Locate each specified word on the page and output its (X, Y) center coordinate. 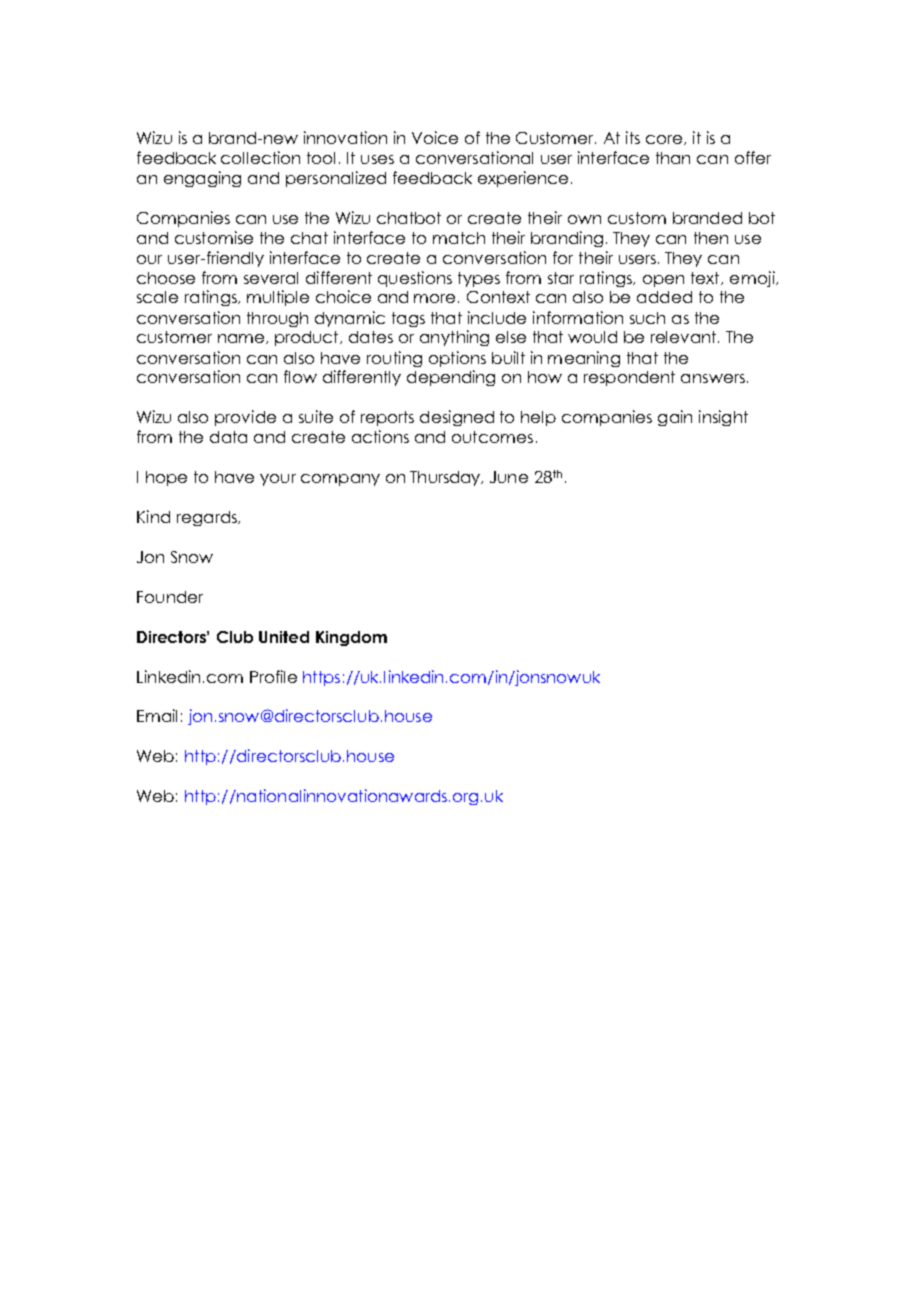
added (664, 297)
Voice (435, 137)
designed (457, 418)
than (673, 158)
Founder (170, 597)
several (271, 278)
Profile (273, 676)
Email (157, 715)
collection (260, 157)
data (228, 437)
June (509, 477)
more (436, 298)
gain (675, 418)
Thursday (446, 478)
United (284, 637)
